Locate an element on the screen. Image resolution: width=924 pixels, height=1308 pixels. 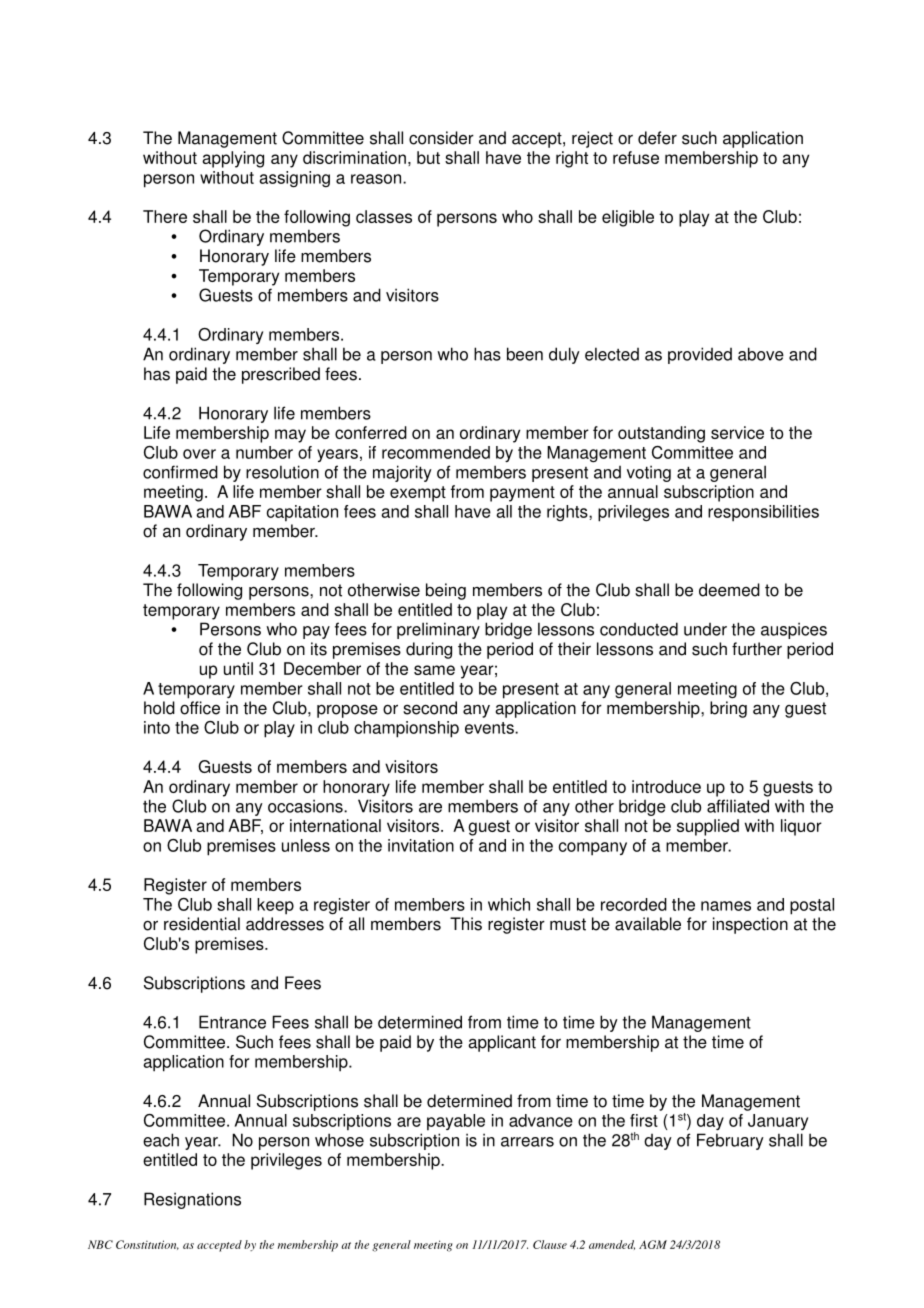
until is located at coordinates (238, 668).
